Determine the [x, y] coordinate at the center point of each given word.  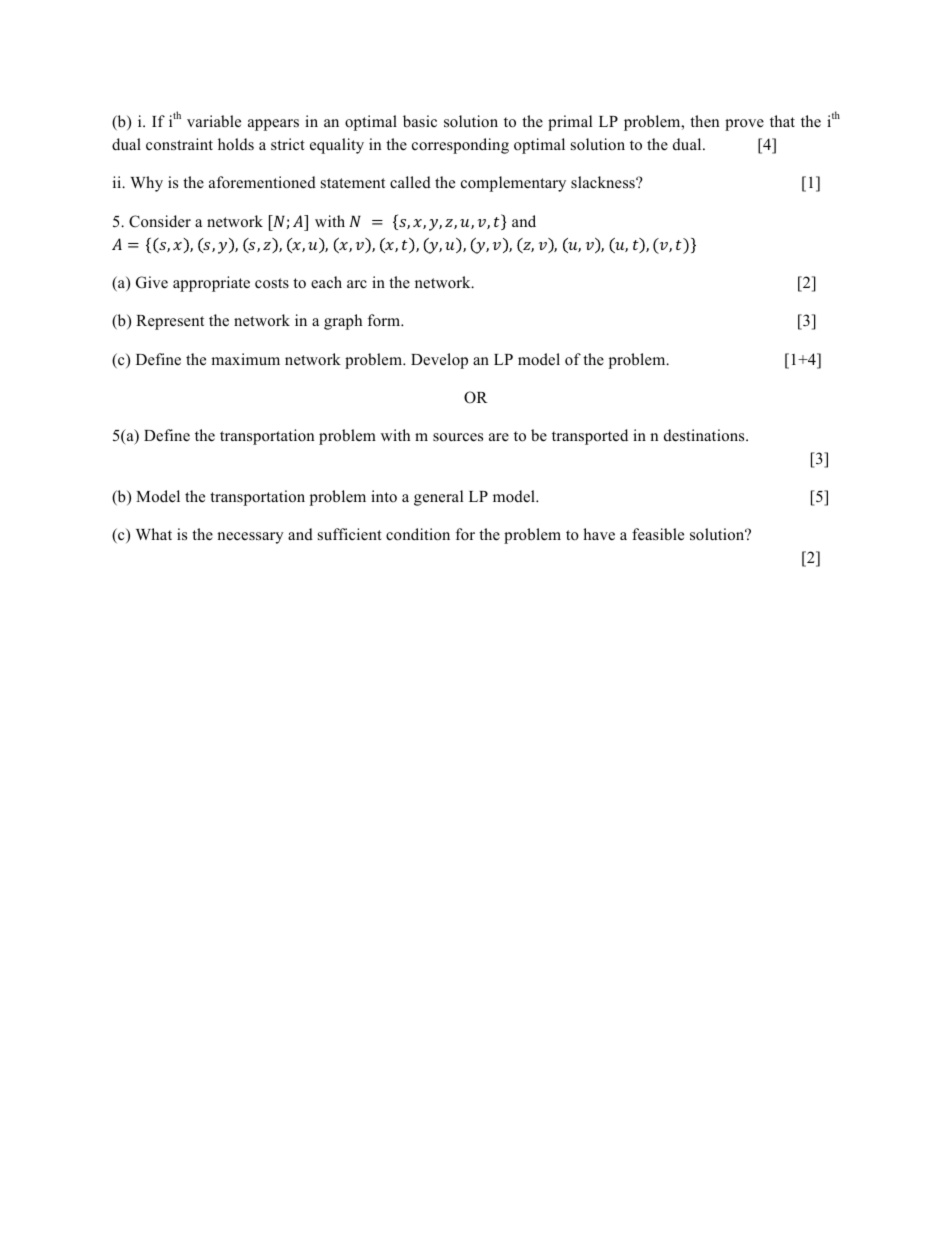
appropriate [211, 284]
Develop [439, 361]
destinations [705, 435]
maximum [245, 359]
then [704, 121]
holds [236, 144]
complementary [513, 184]
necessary [250, 538]
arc [357, 284]
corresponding [460, 146]
